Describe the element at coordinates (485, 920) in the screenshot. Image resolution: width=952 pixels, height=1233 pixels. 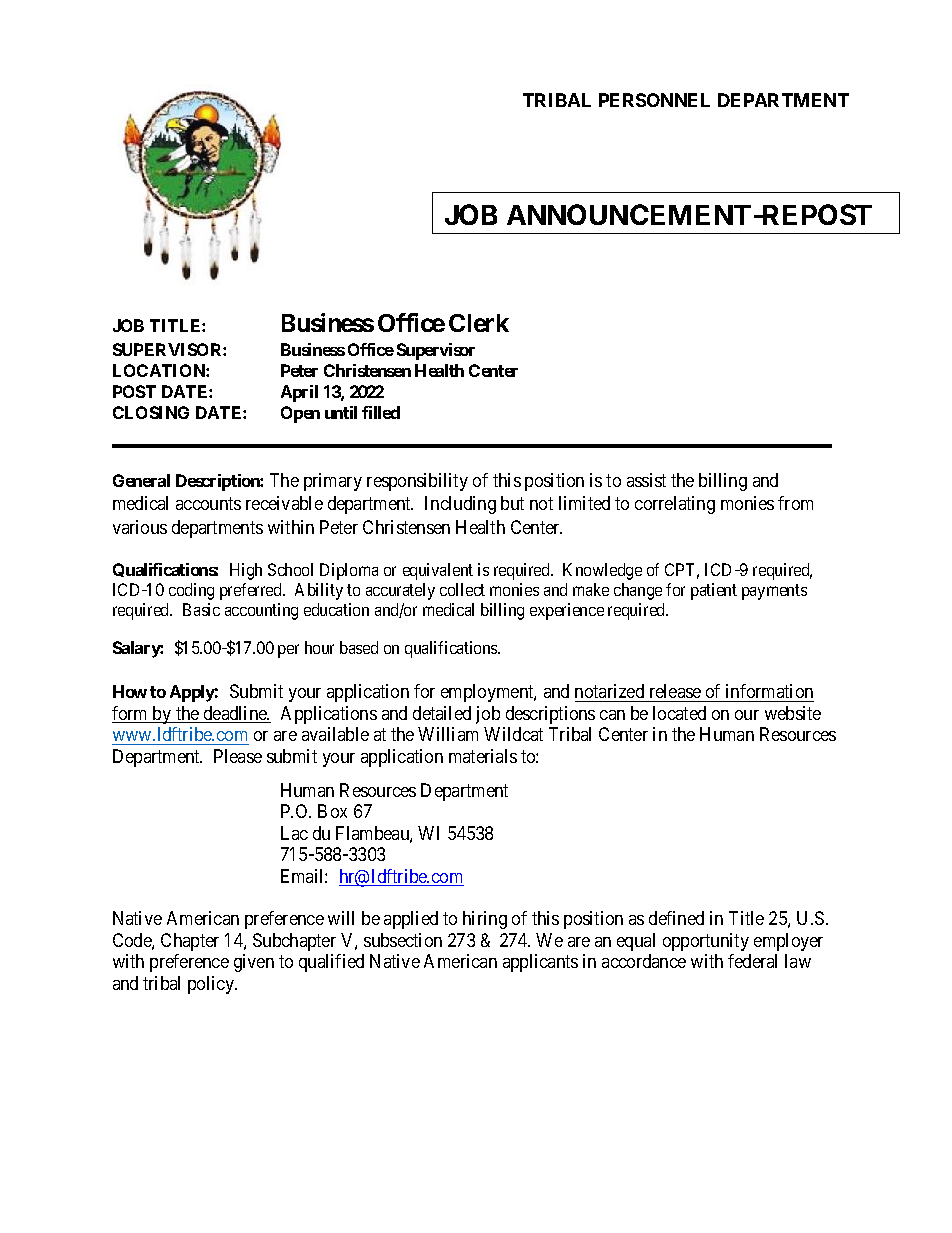
I see `hiring` at that location.
